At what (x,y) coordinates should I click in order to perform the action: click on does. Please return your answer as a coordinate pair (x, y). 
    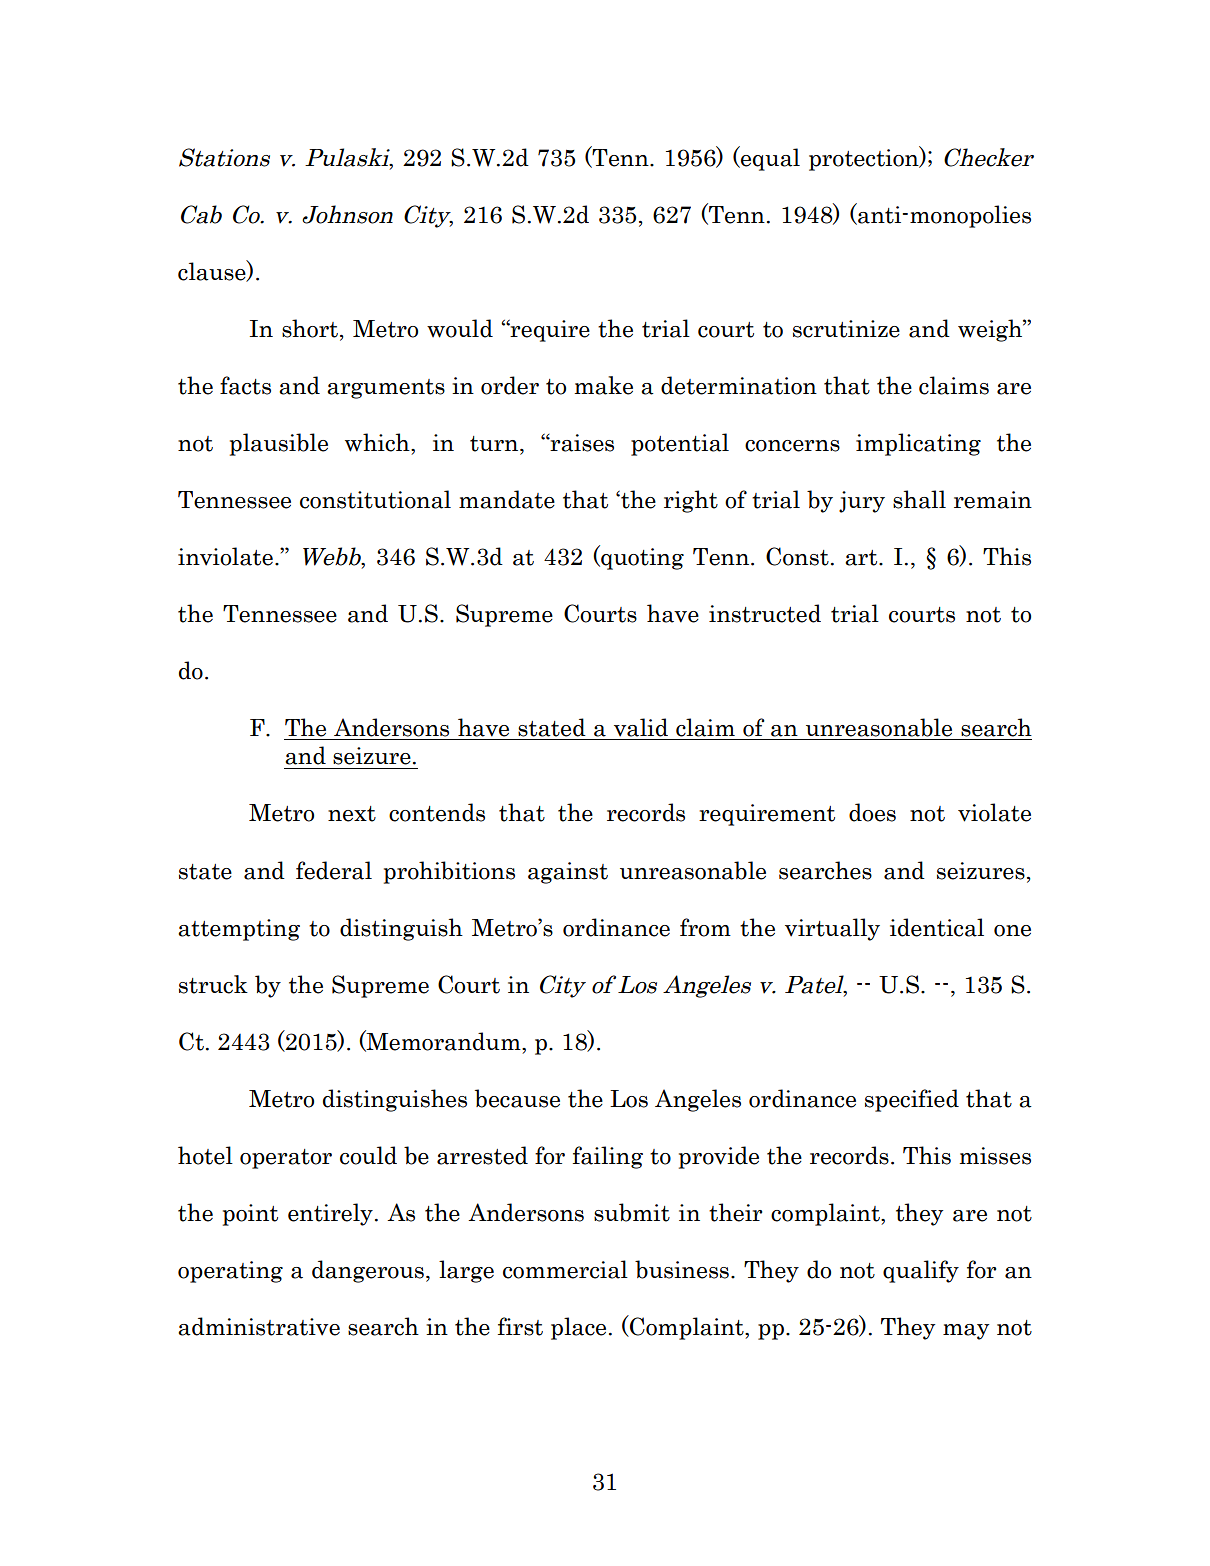
    Looking at the image, I should click on (872, 812).
